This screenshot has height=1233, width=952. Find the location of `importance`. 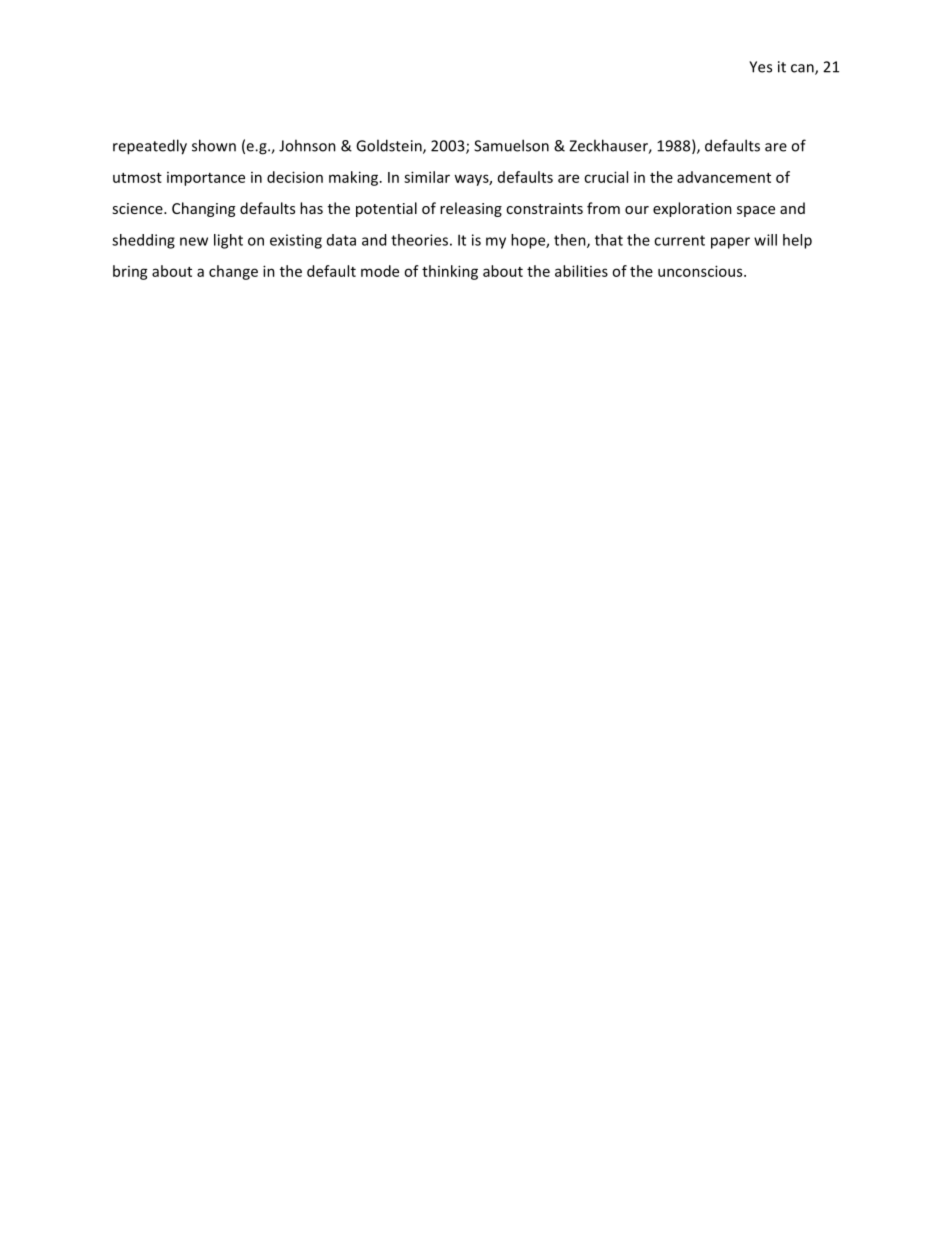

importance is located at coordinates (206, 179).
